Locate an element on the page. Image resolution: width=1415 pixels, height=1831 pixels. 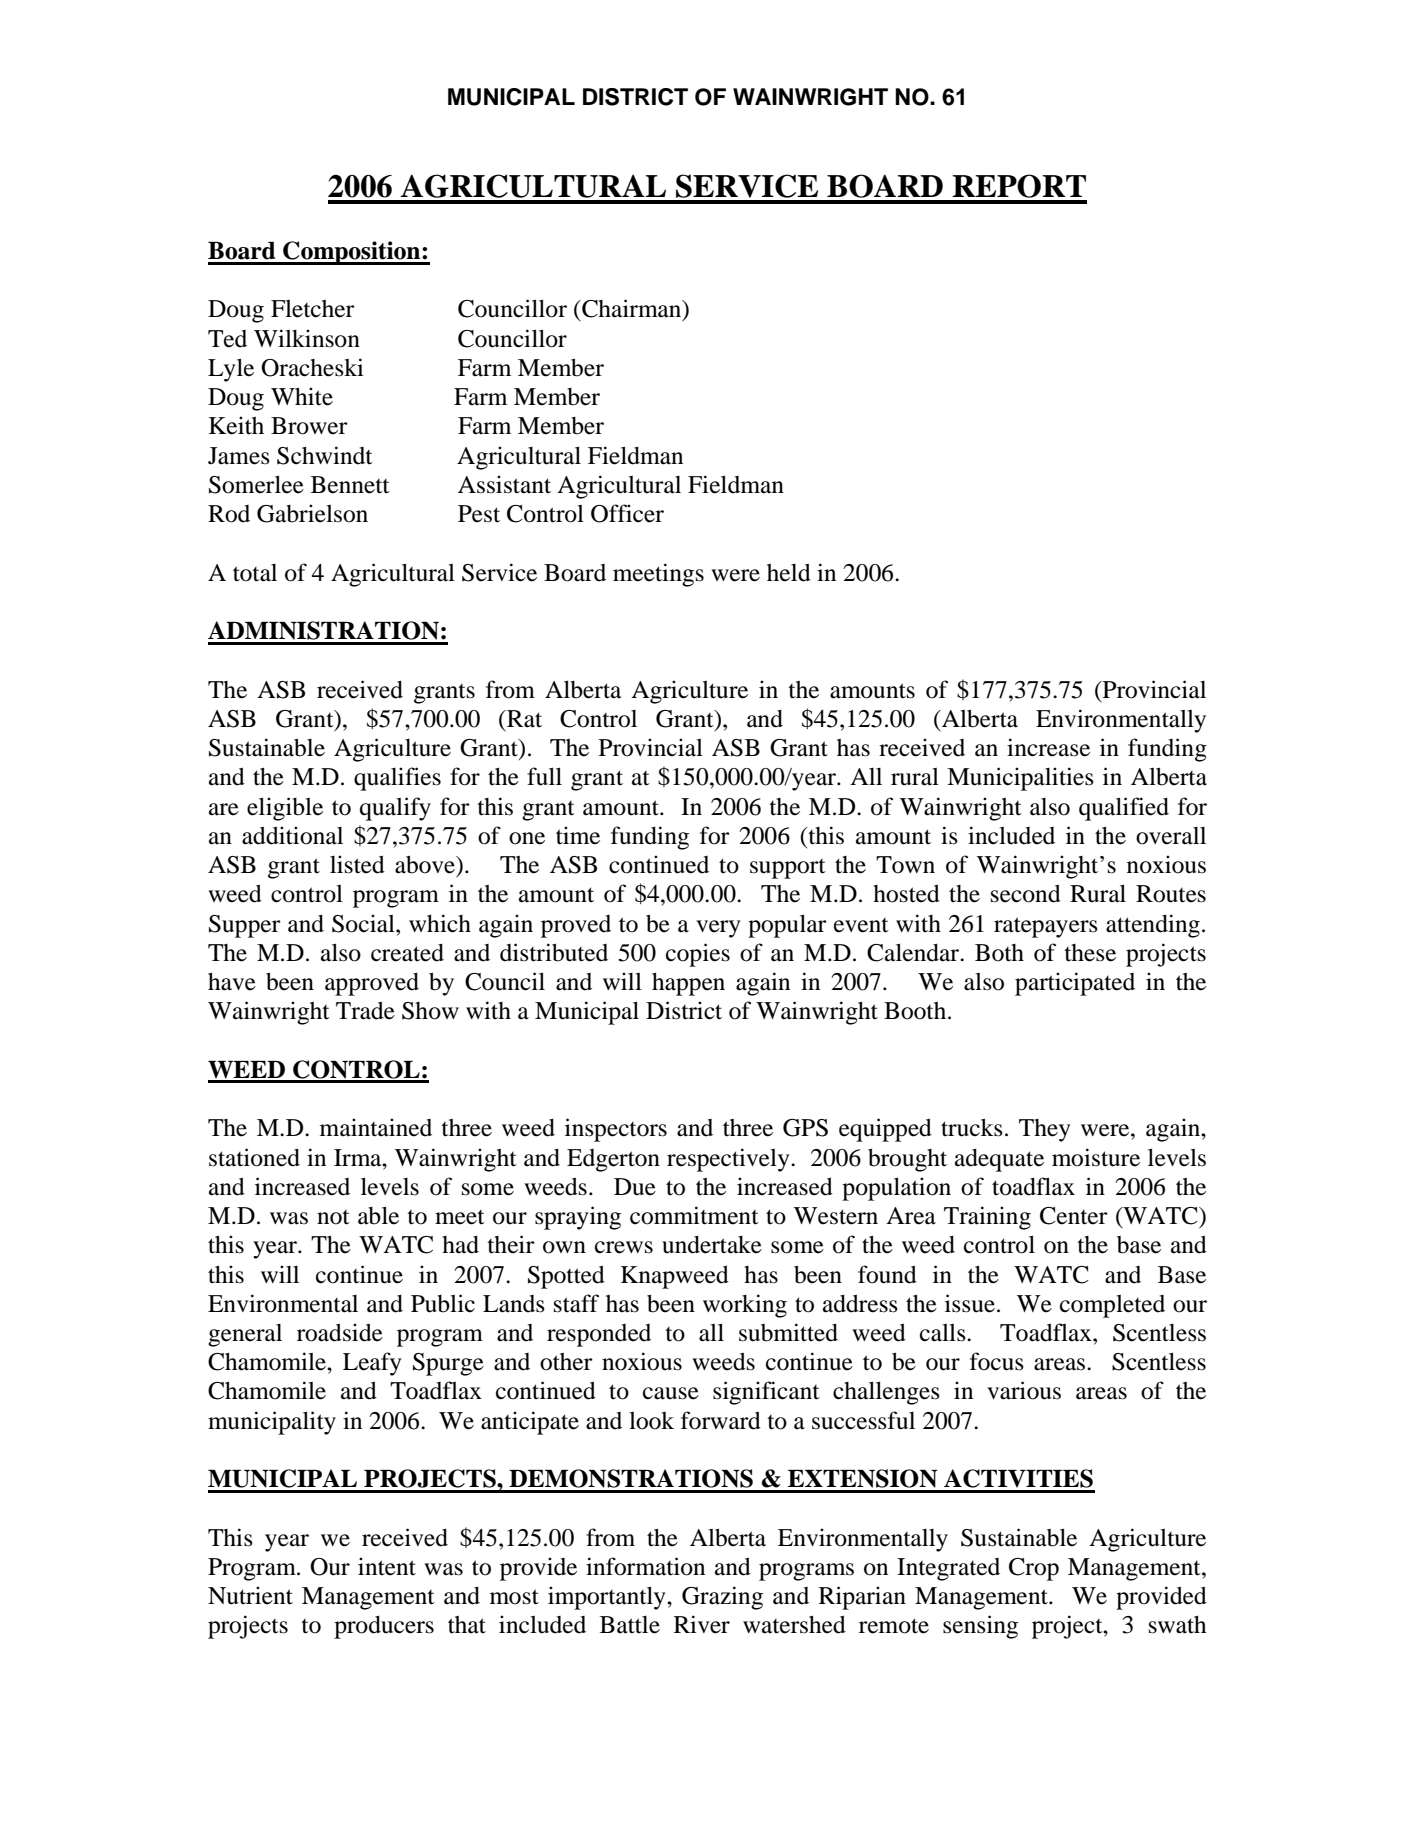
copies is located at coordinates (698, 955).
